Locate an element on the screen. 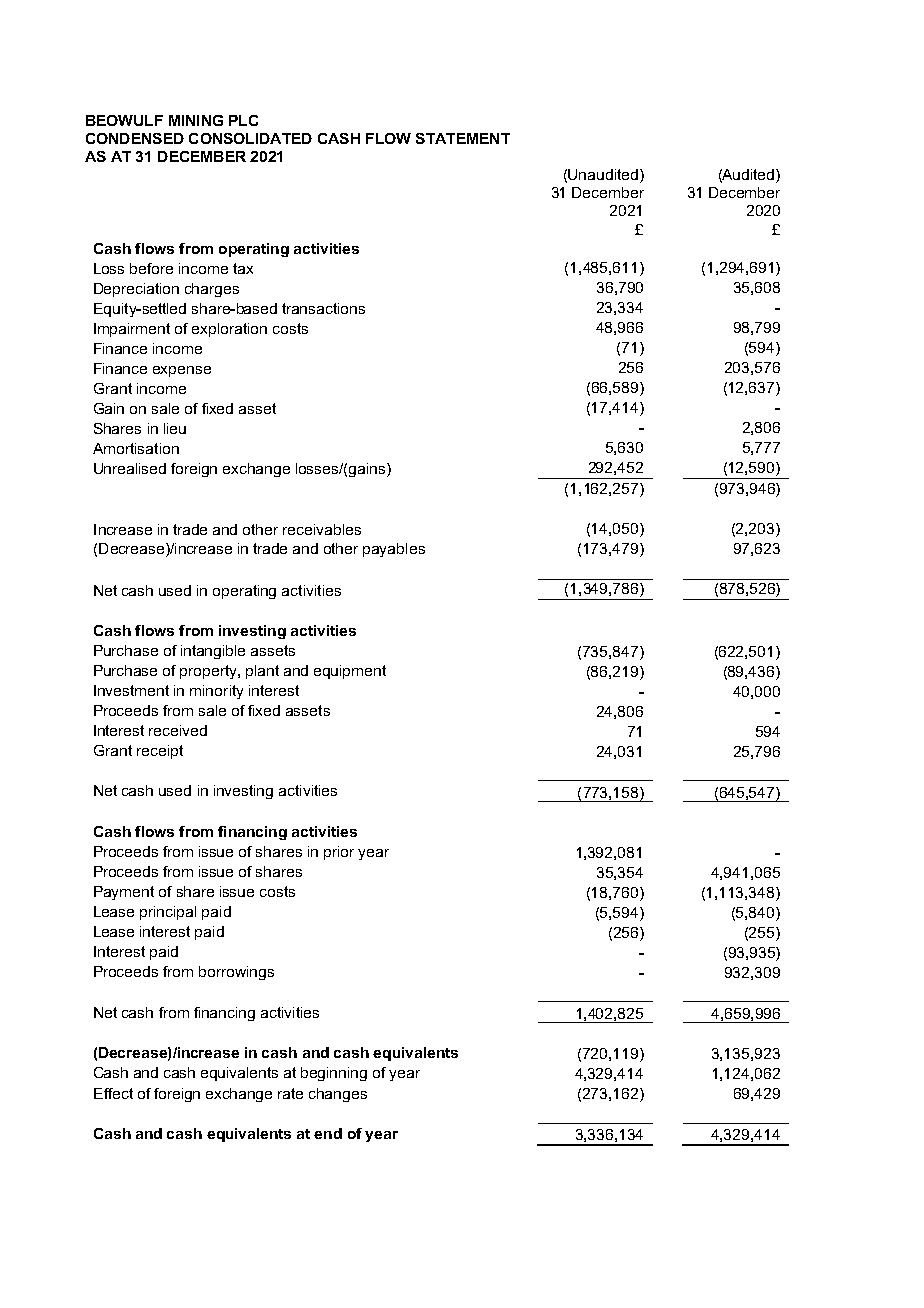  receipt is located at coordinates (160, 752).
